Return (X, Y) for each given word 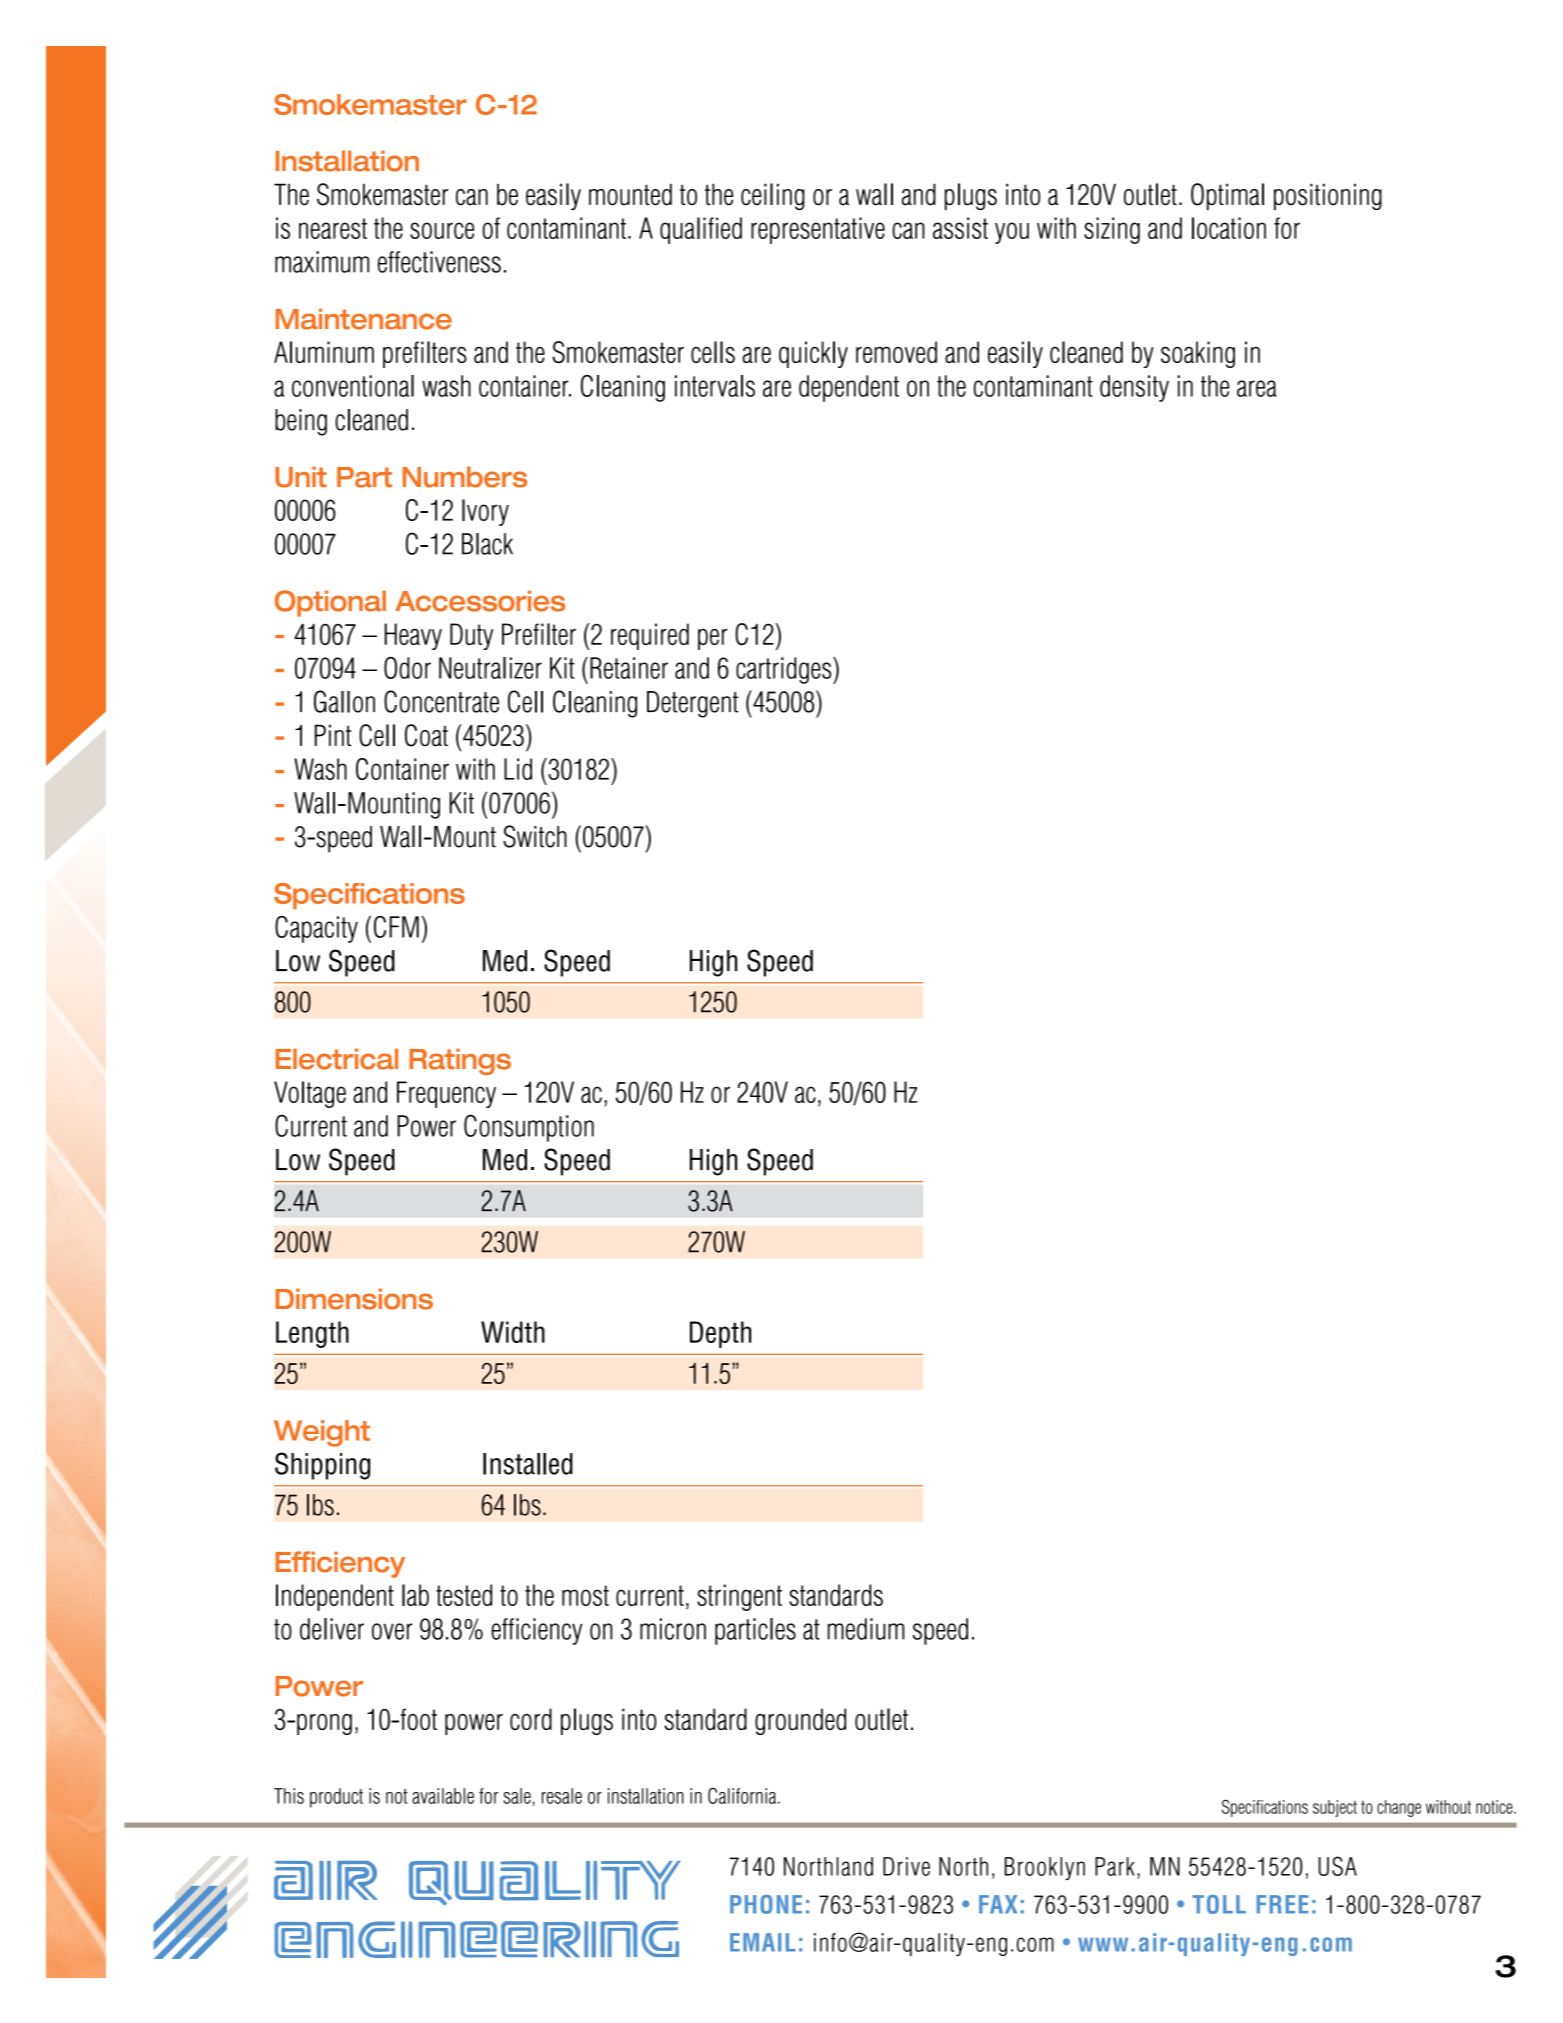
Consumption (529, 1128)
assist (960, 228)
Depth (720, 1334)
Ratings (460, 1061)
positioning (1328, 196)
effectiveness (439, 262)
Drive (906, 1866)
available (443, 1796)
